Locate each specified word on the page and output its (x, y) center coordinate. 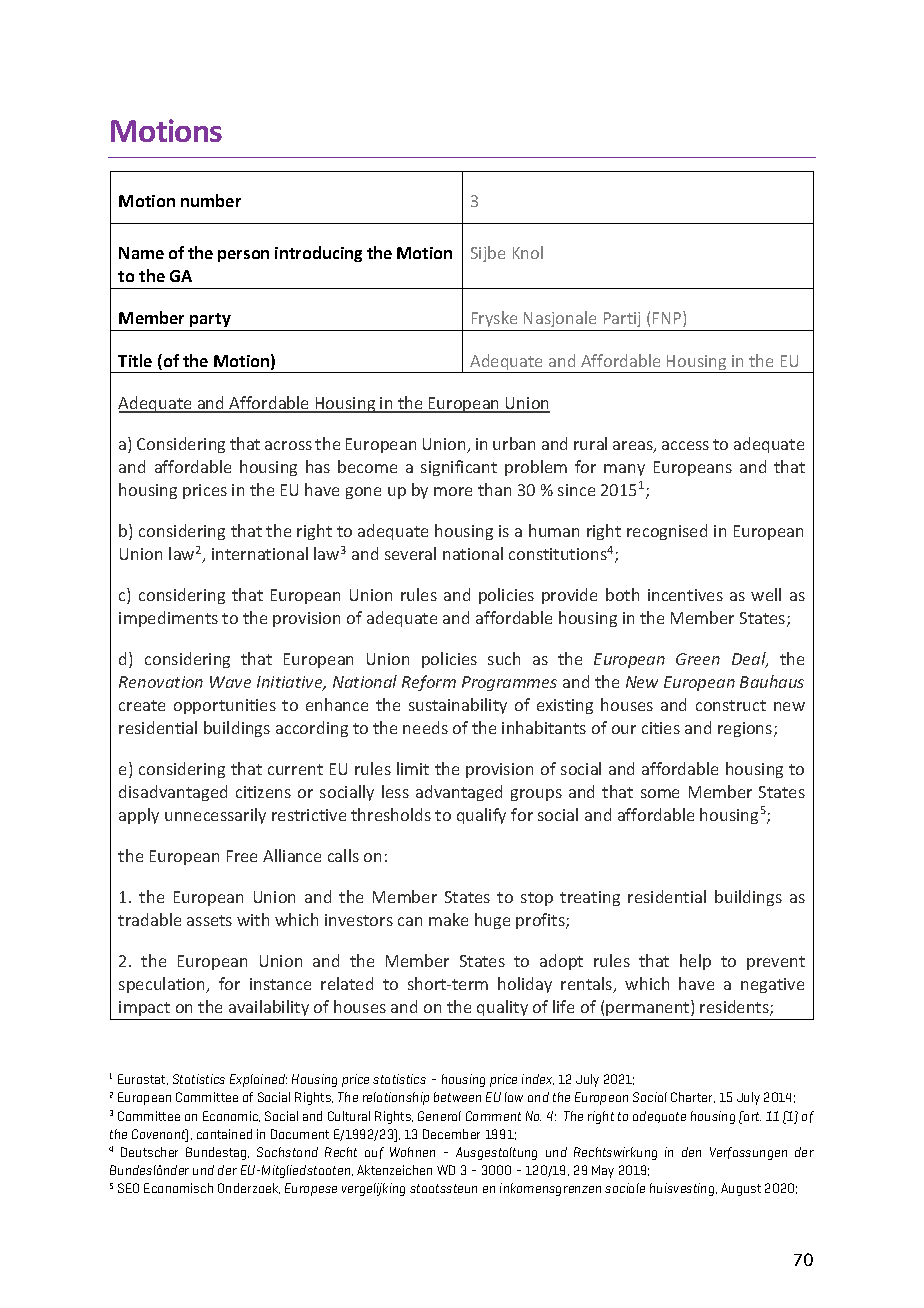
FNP (668, 319)
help (695, 962)
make (448, 919)
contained (224, 1134)
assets (209, 920)
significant (459, 468)
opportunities (225, 706)
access (685, 445)
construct (731, 705)
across (288, 445)
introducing (318, 254)
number (211, 200)
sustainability (458, 706)
